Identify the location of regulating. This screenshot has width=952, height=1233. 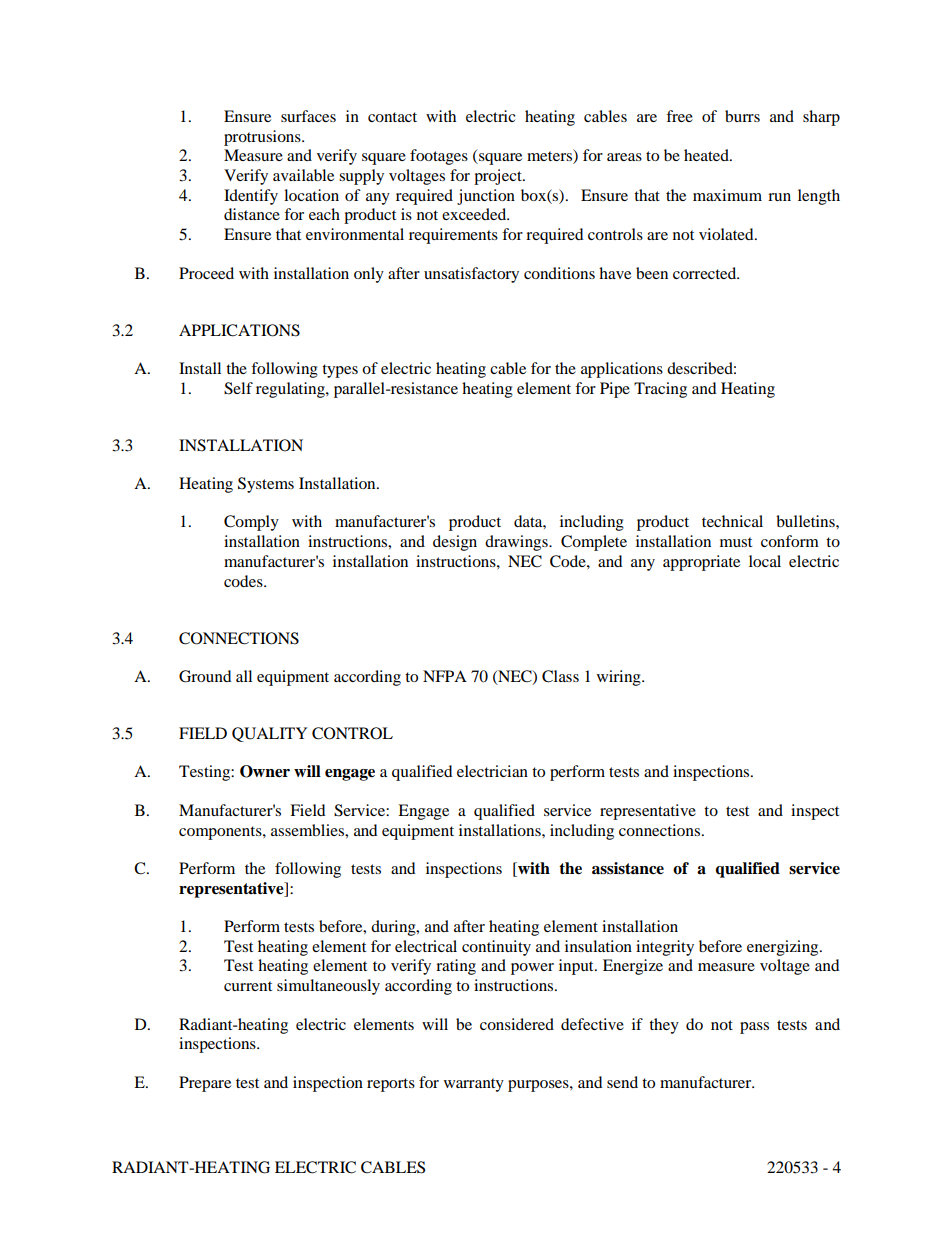
(291, 390).
